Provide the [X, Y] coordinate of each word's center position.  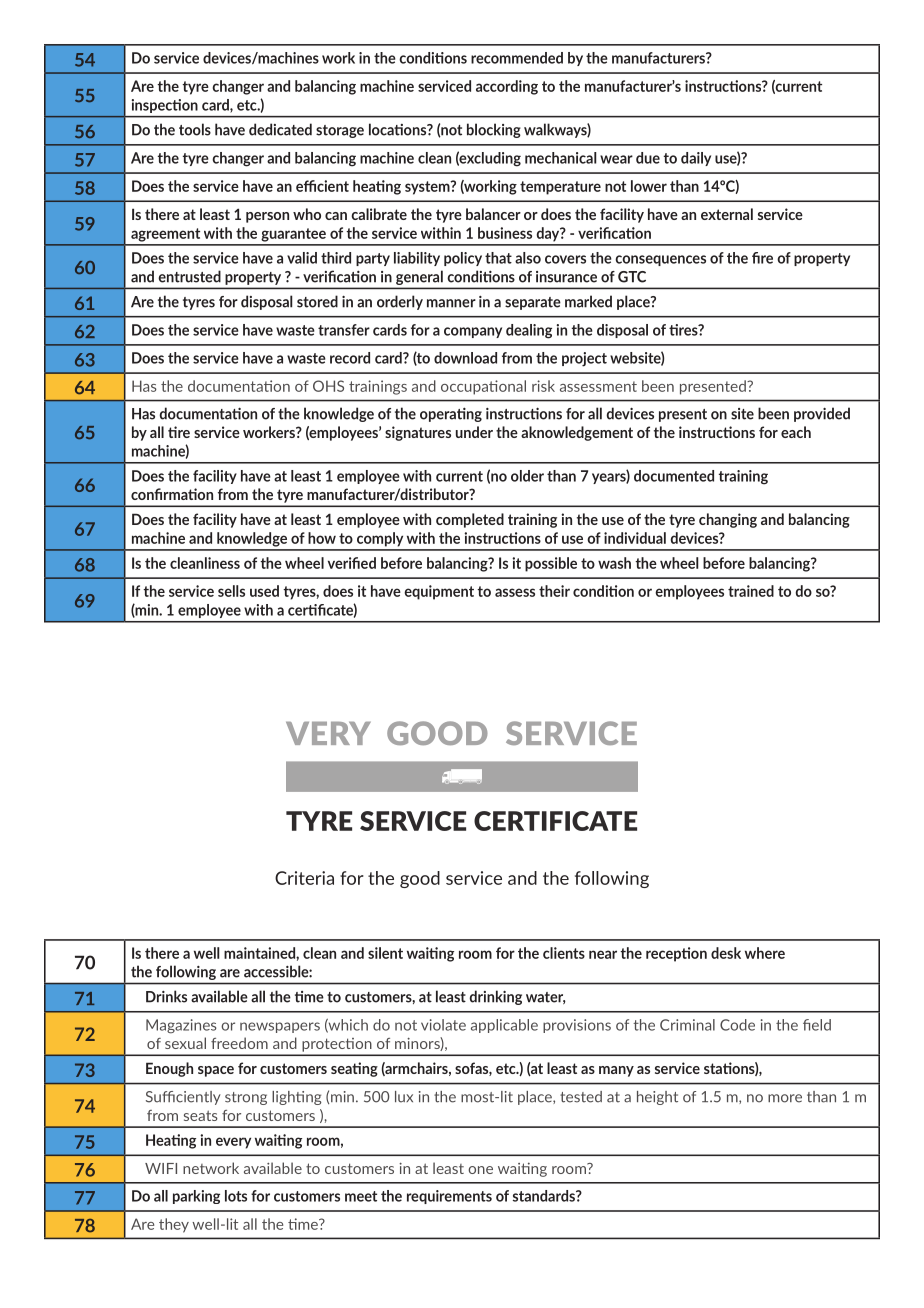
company [473, 332]
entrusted [189, 276]
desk [726, 953]
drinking [496, 997]
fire [762, 258]
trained [751, 591]
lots [236, 1196]
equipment [439, 592]
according [507, 87]
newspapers [280, 1027]
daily [696, 159]
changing [728, 520]
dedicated [280, 129]
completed [470, 520]
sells [231, 591]
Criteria [304, 878]
